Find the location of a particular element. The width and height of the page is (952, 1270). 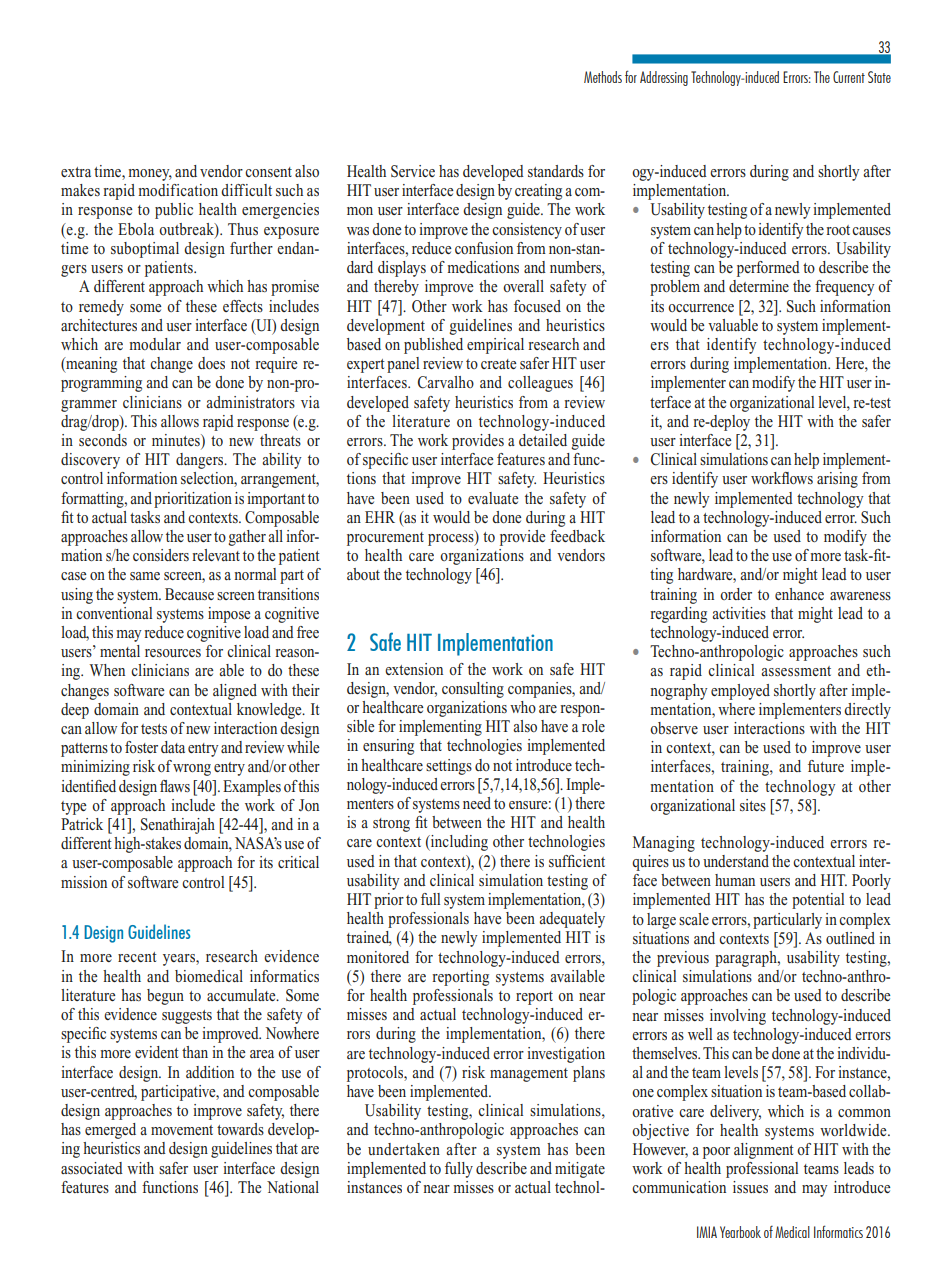

sites is located at coordinates (753, 805).
